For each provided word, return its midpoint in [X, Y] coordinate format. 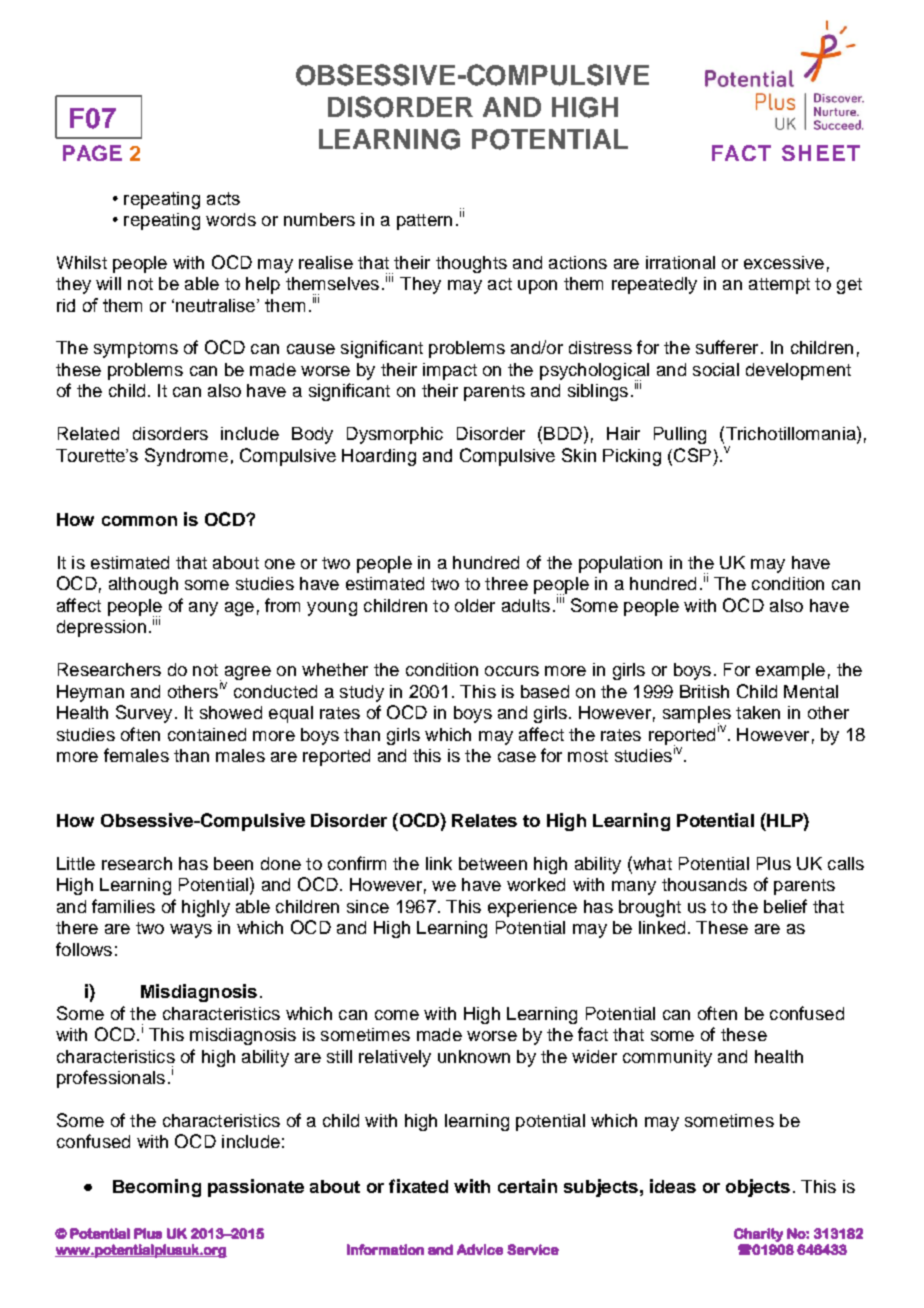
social [716, 369]
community [667, 1058]
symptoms [136, 350]
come [397, 1015]
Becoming [157, 1188]
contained [207, 734]
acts [223, 198]
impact [450, 371]
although [143, 585]
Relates [484, 820]
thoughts [471, 264]
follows [84, 949]
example [790, 671]
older [475, 605]
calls [846, 863]
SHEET [821, 153]
